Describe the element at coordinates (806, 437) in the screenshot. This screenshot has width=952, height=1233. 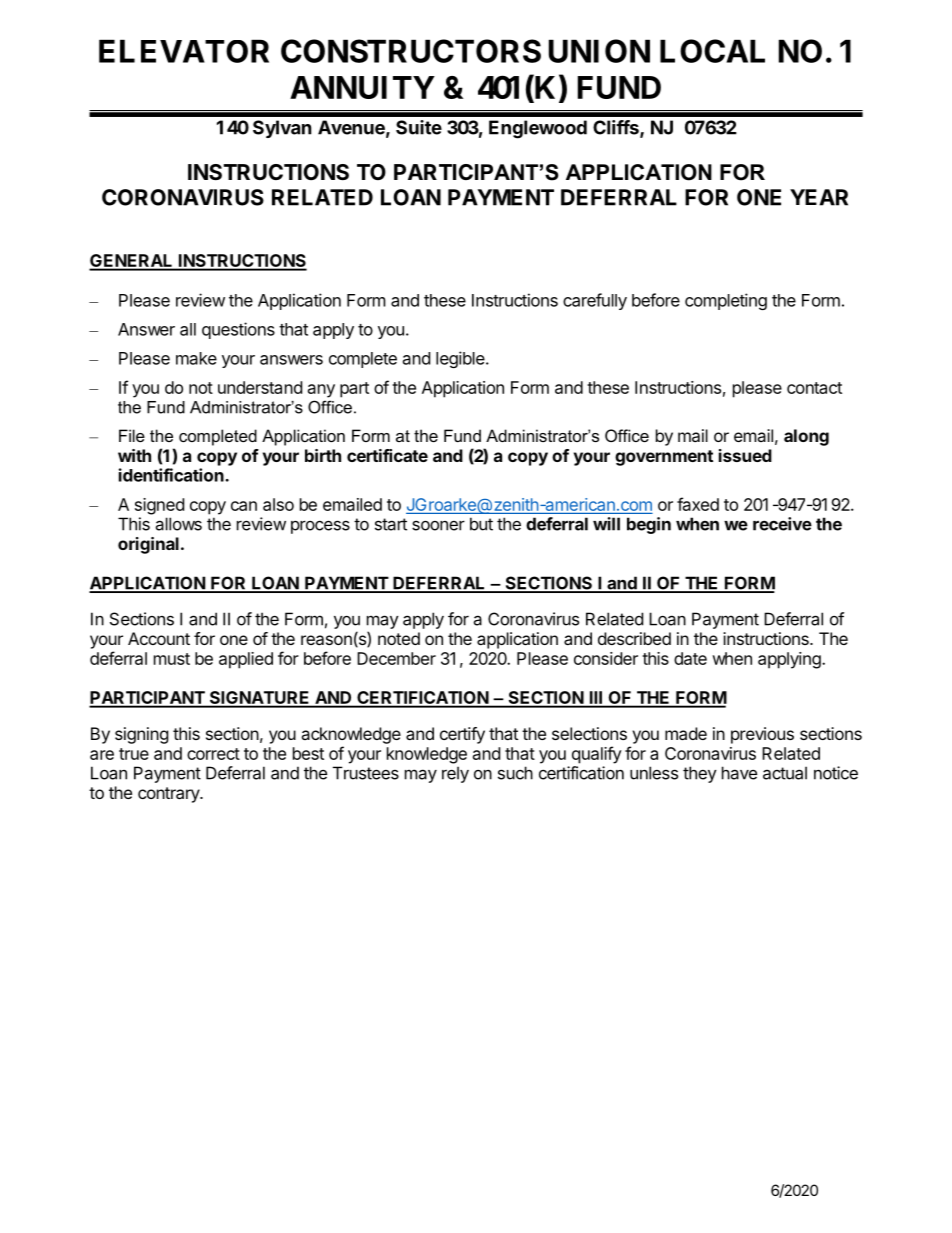
I see `along` at that location.
